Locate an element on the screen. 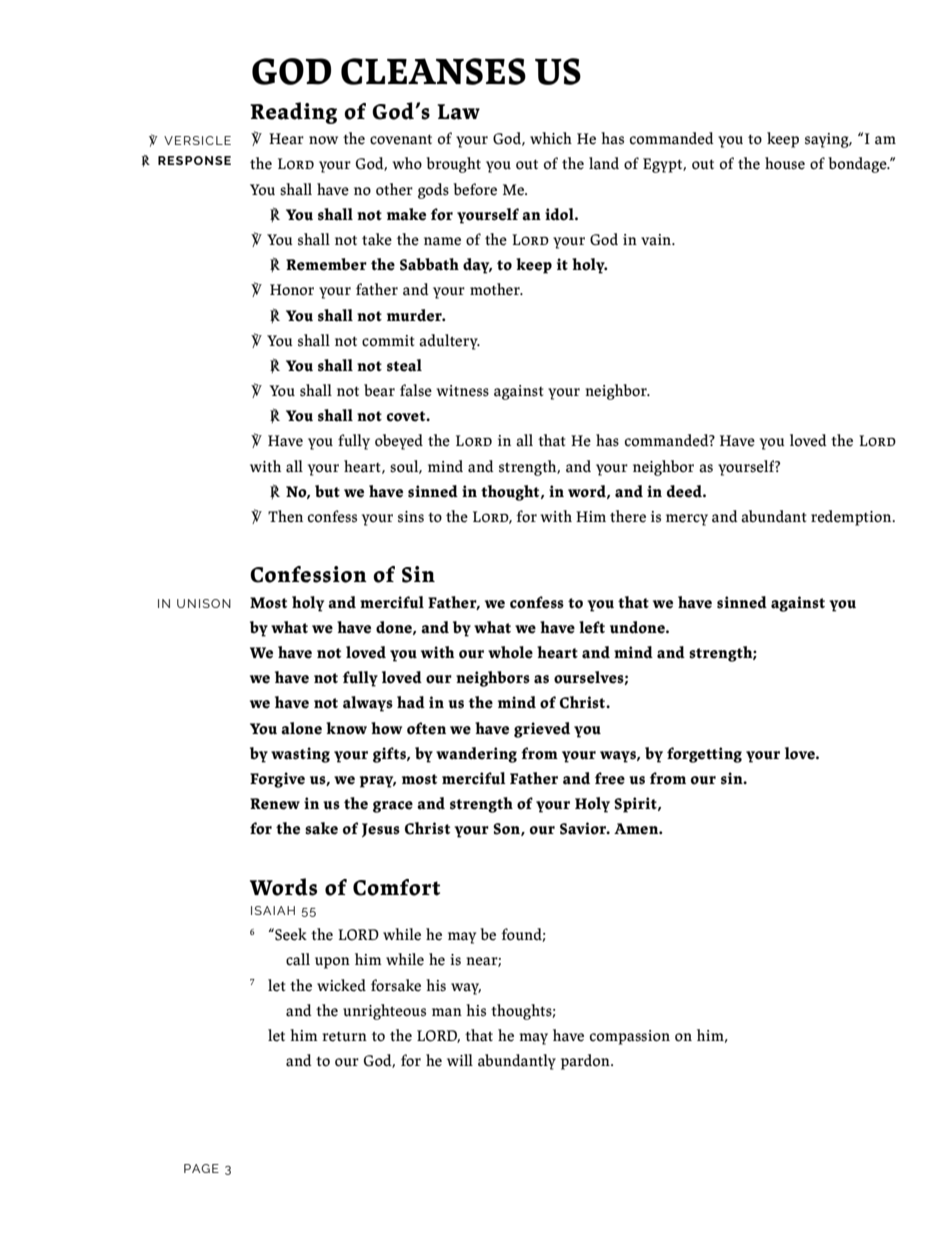 Image resolution: width=952 pixels, height=1233 pixels. but is located at coordinates (327, 491).
